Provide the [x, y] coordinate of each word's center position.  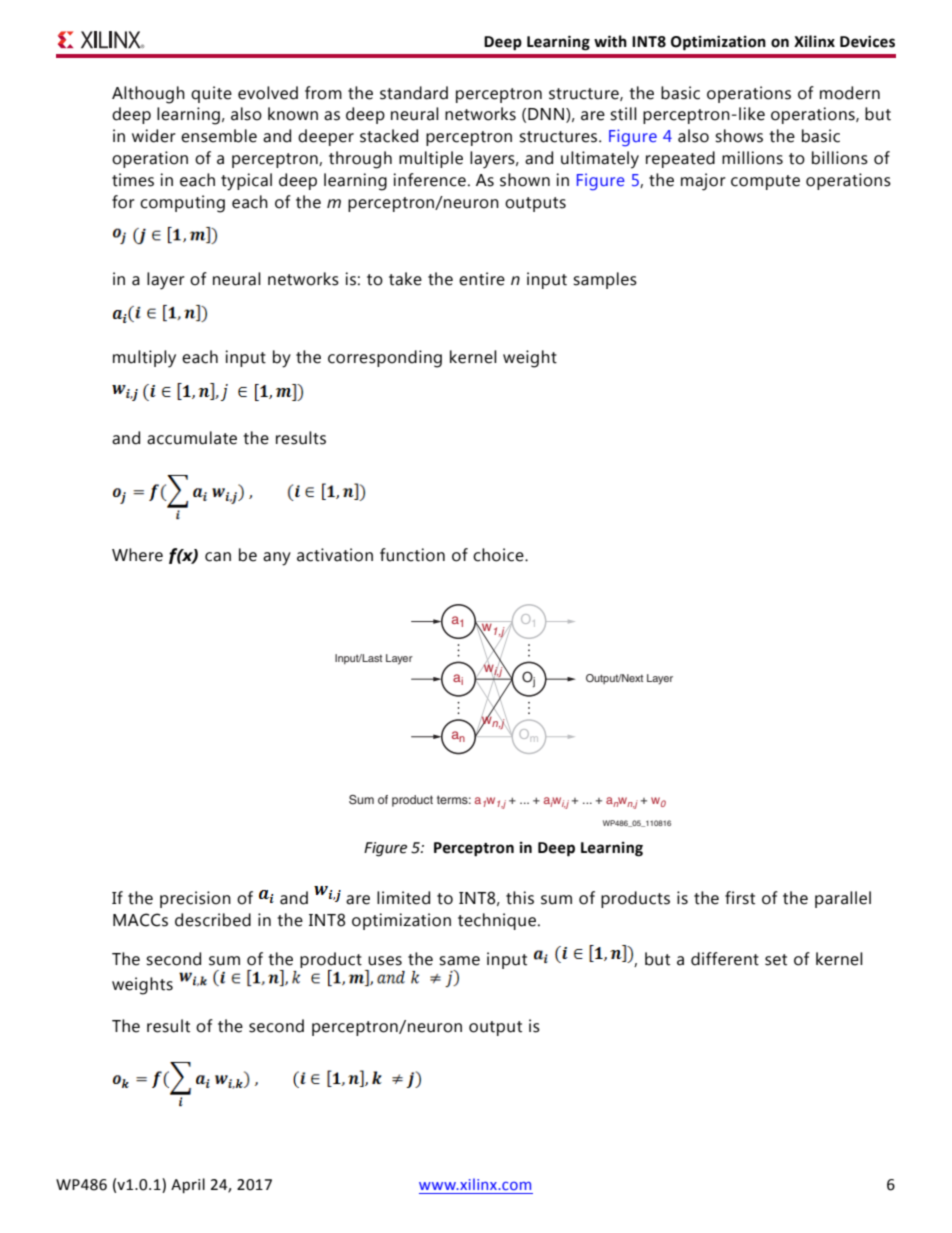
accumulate [192, 438]
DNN [547, 115]
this [520, 898]
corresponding [385, 359]
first [740, 898]
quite [211, 94]
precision [195, 899]
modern [850, 93]
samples [605, 280]
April [188, 1185]
